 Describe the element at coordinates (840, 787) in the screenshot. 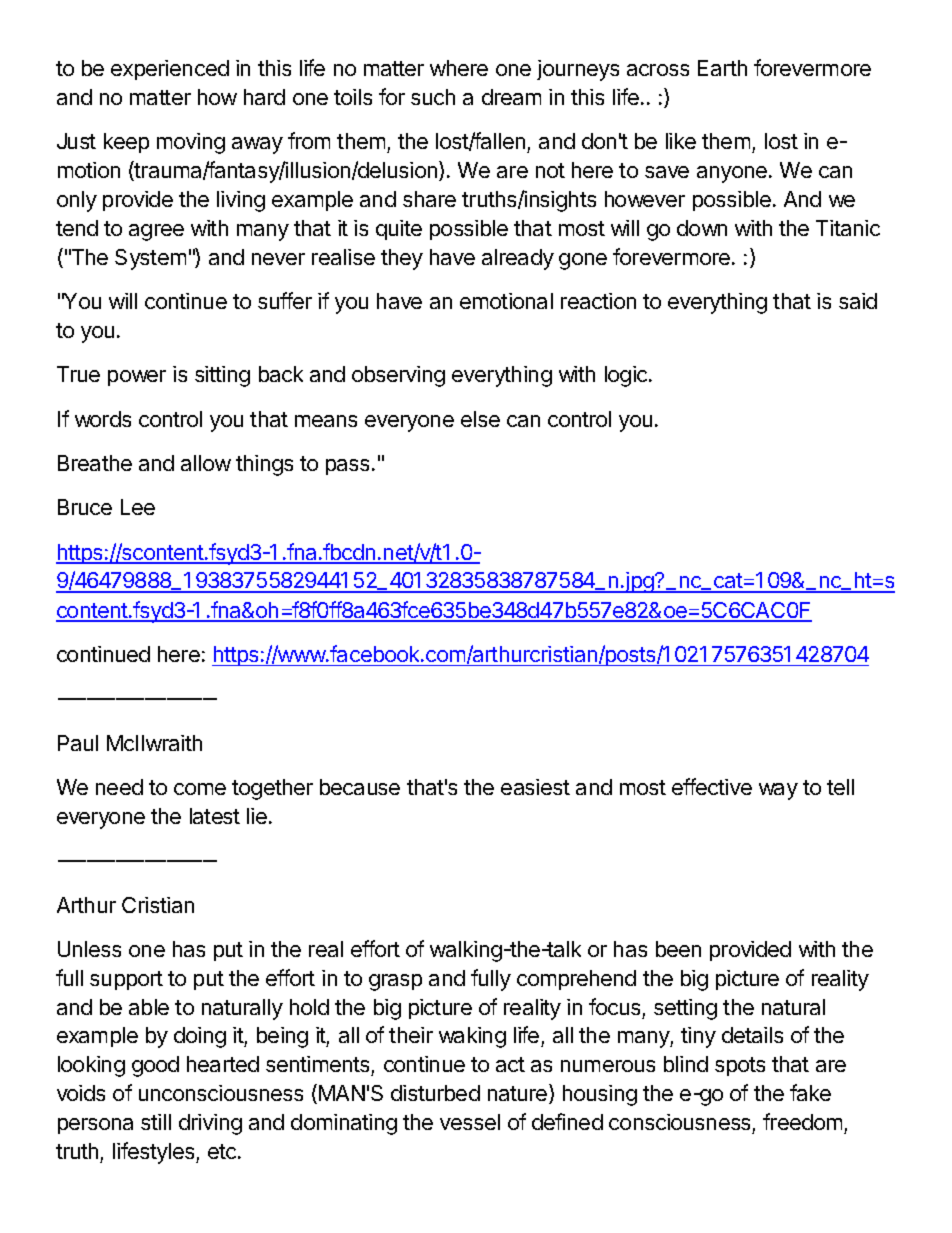

I see `tell` at that location.
